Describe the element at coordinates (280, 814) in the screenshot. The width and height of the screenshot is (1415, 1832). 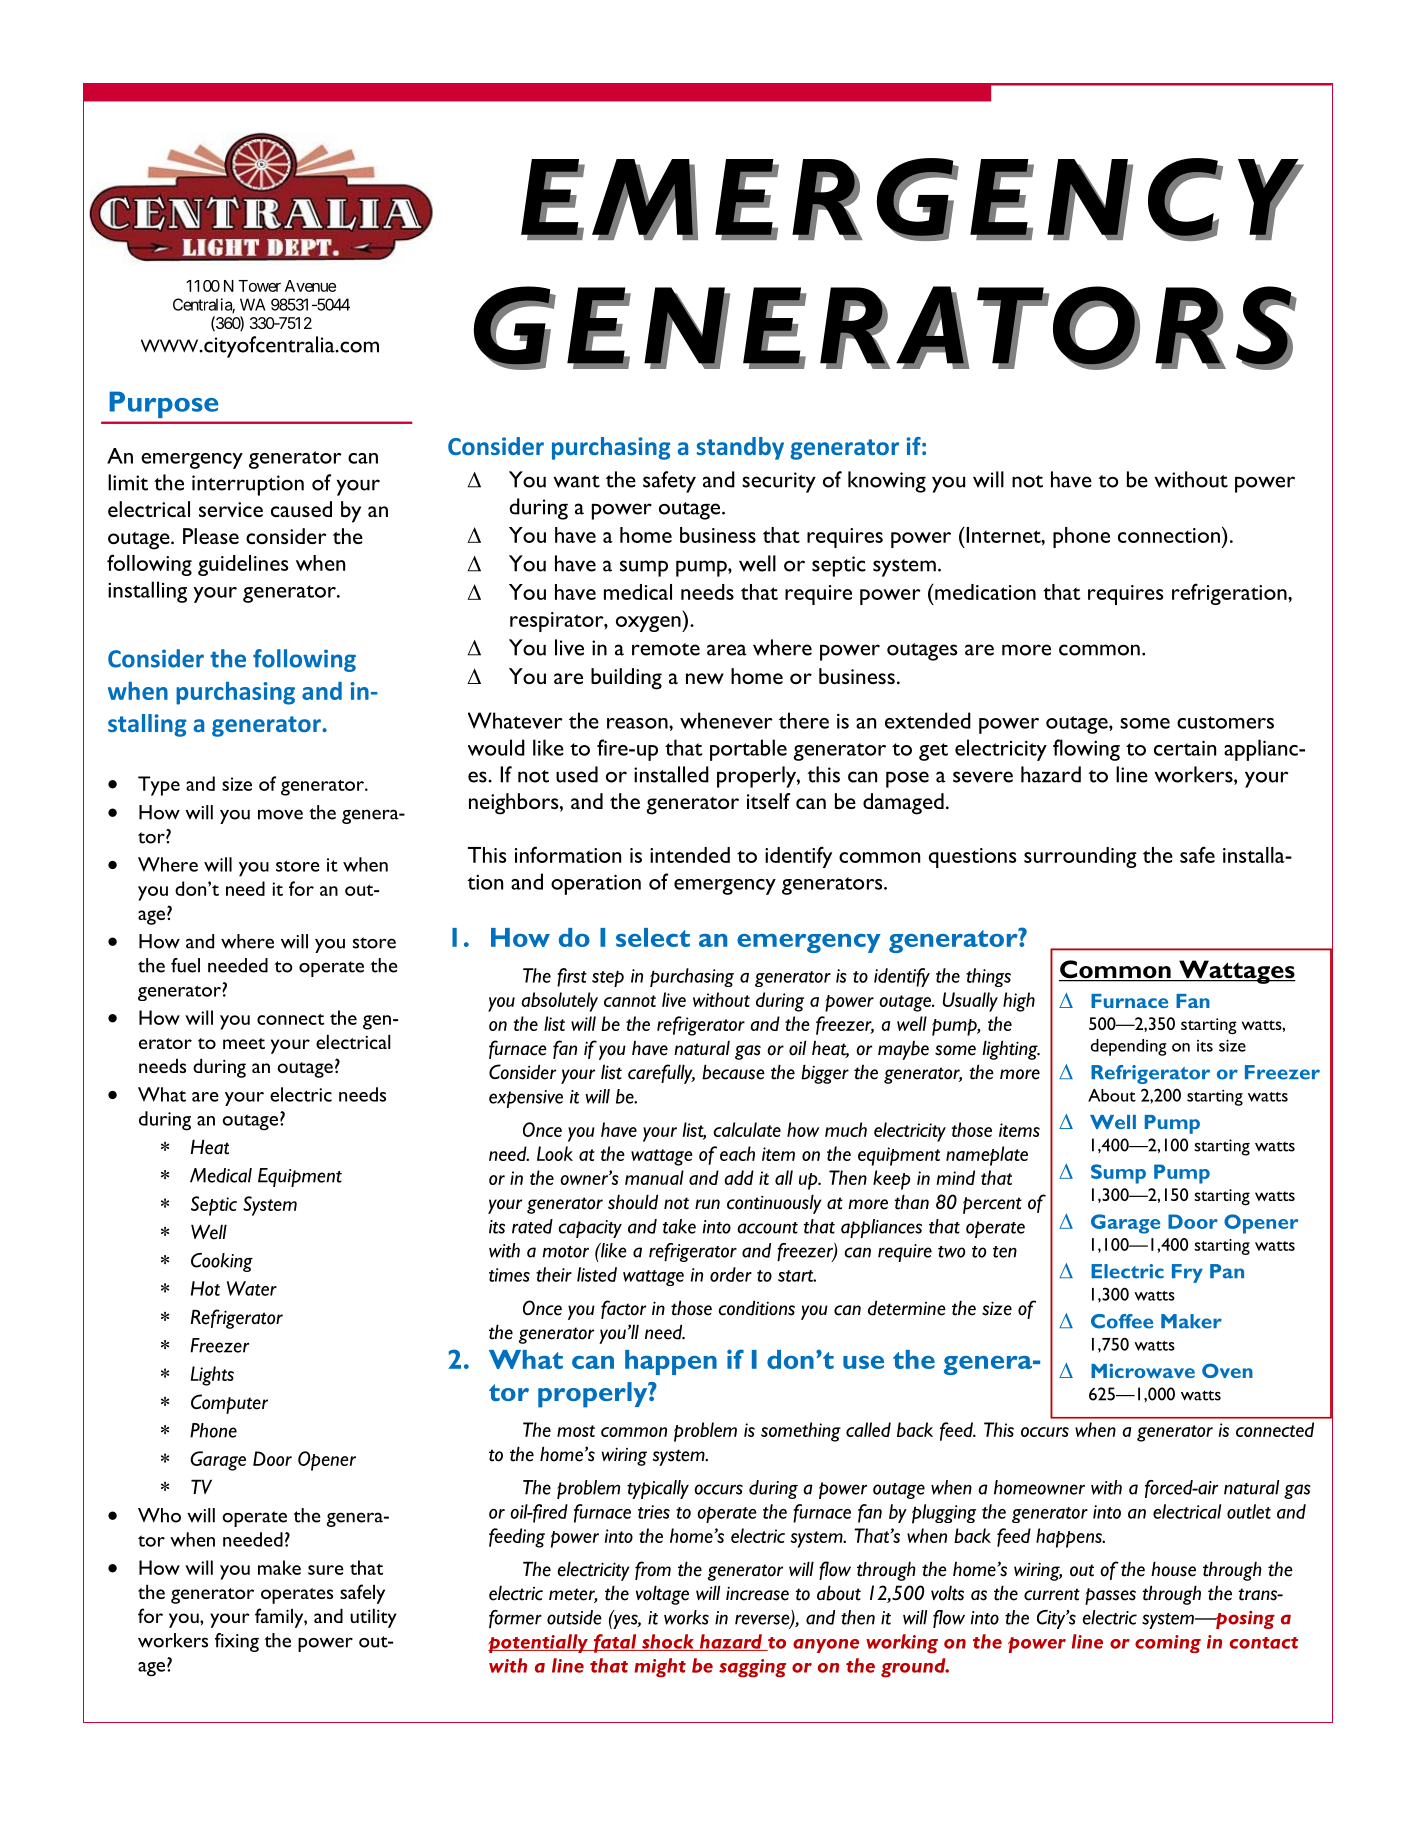
I see `move` at that location.
